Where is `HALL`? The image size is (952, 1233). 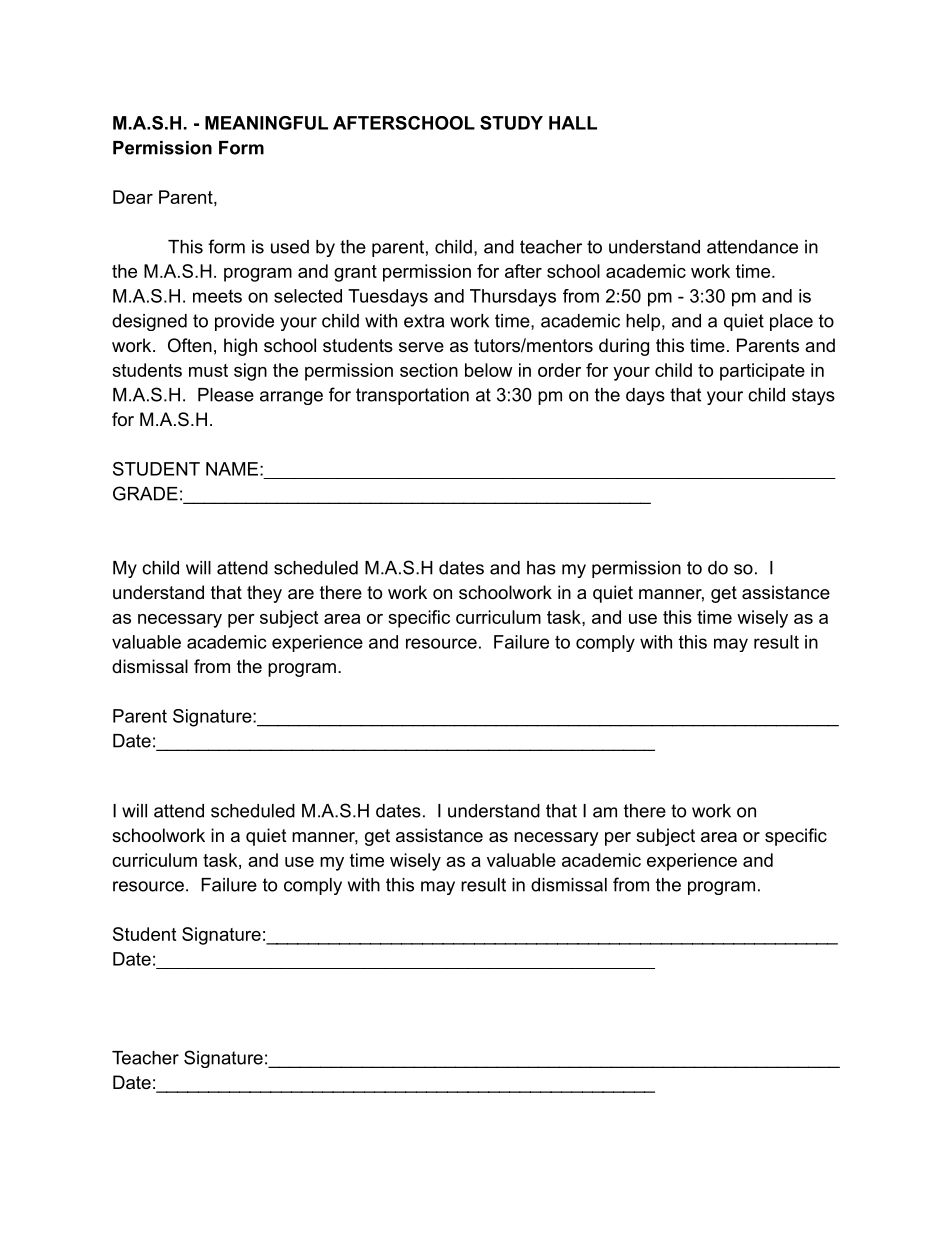 HALL is located at coordinates (573, 123).
